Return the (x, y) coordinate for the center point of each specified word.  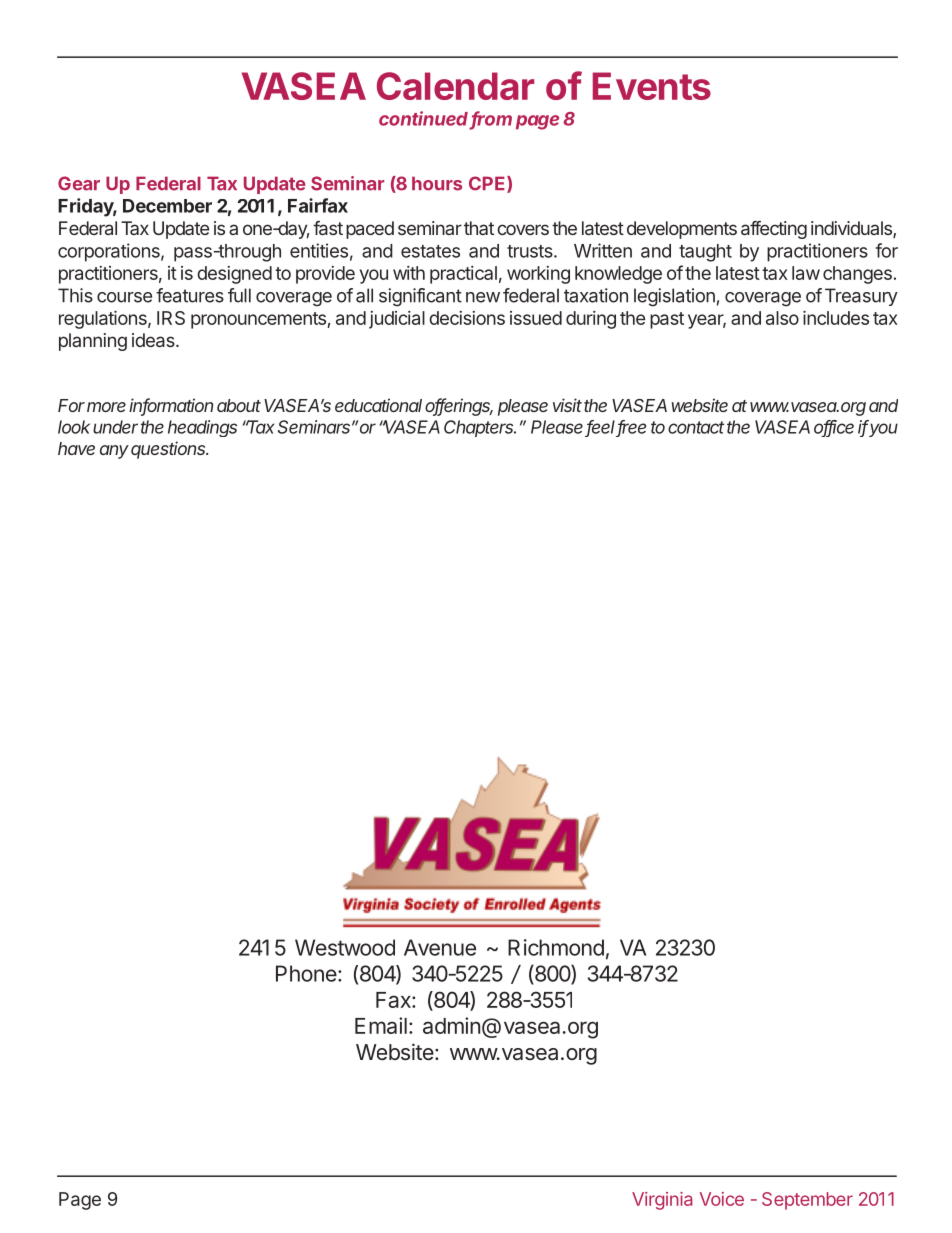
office (834, 428)
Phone (306, 973)
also (782, 318)
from (491, 119)
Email (381, 1025)
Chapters (480, 428)
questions (169, 450)
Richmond (556, 947)
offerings (459, 407)
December (167, 206)
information (171, 406)
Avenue (440, 947)
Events (652, 86)
